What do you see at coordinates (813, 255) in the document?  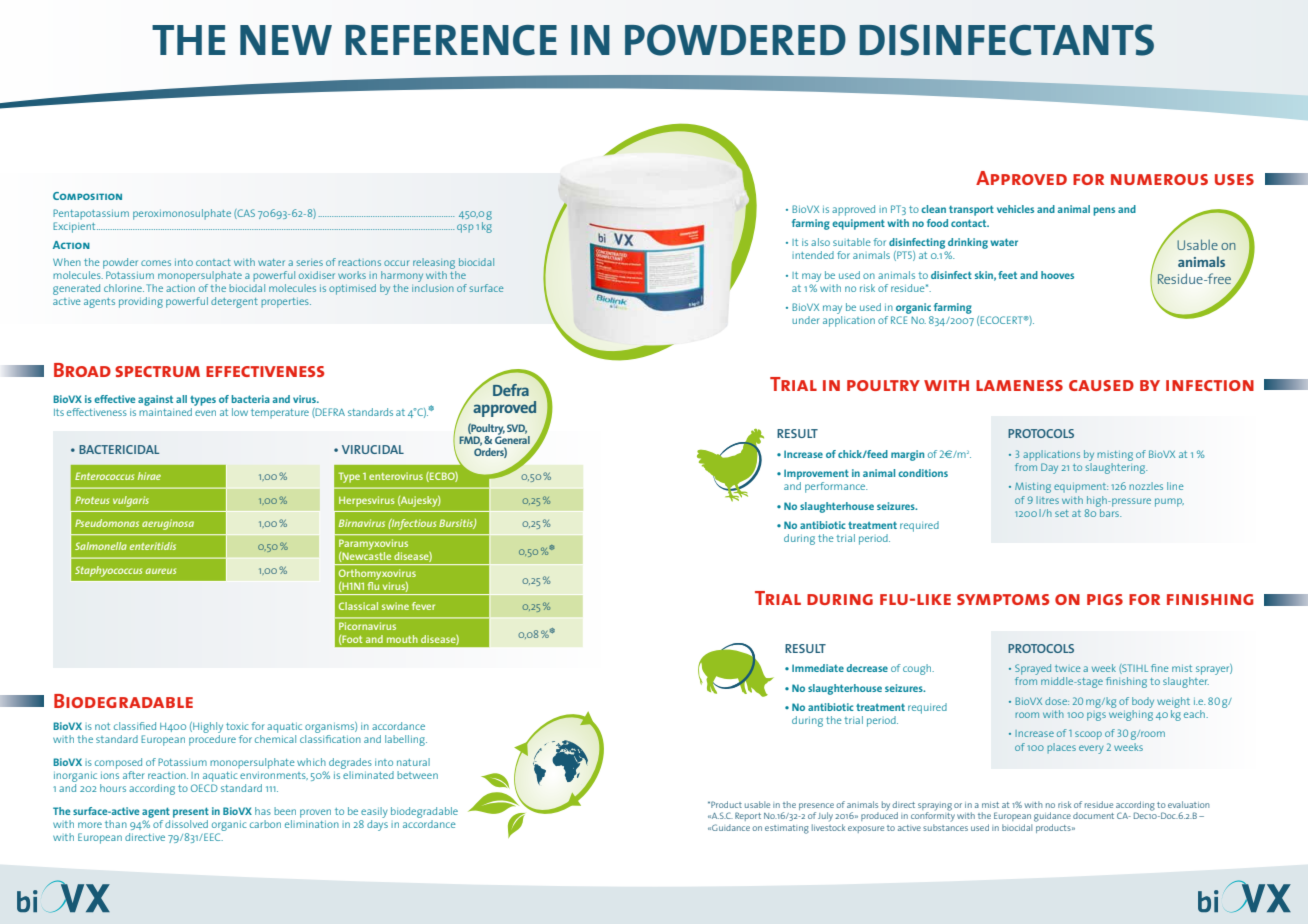 I see `intended` at bounding box center [813, 255].
